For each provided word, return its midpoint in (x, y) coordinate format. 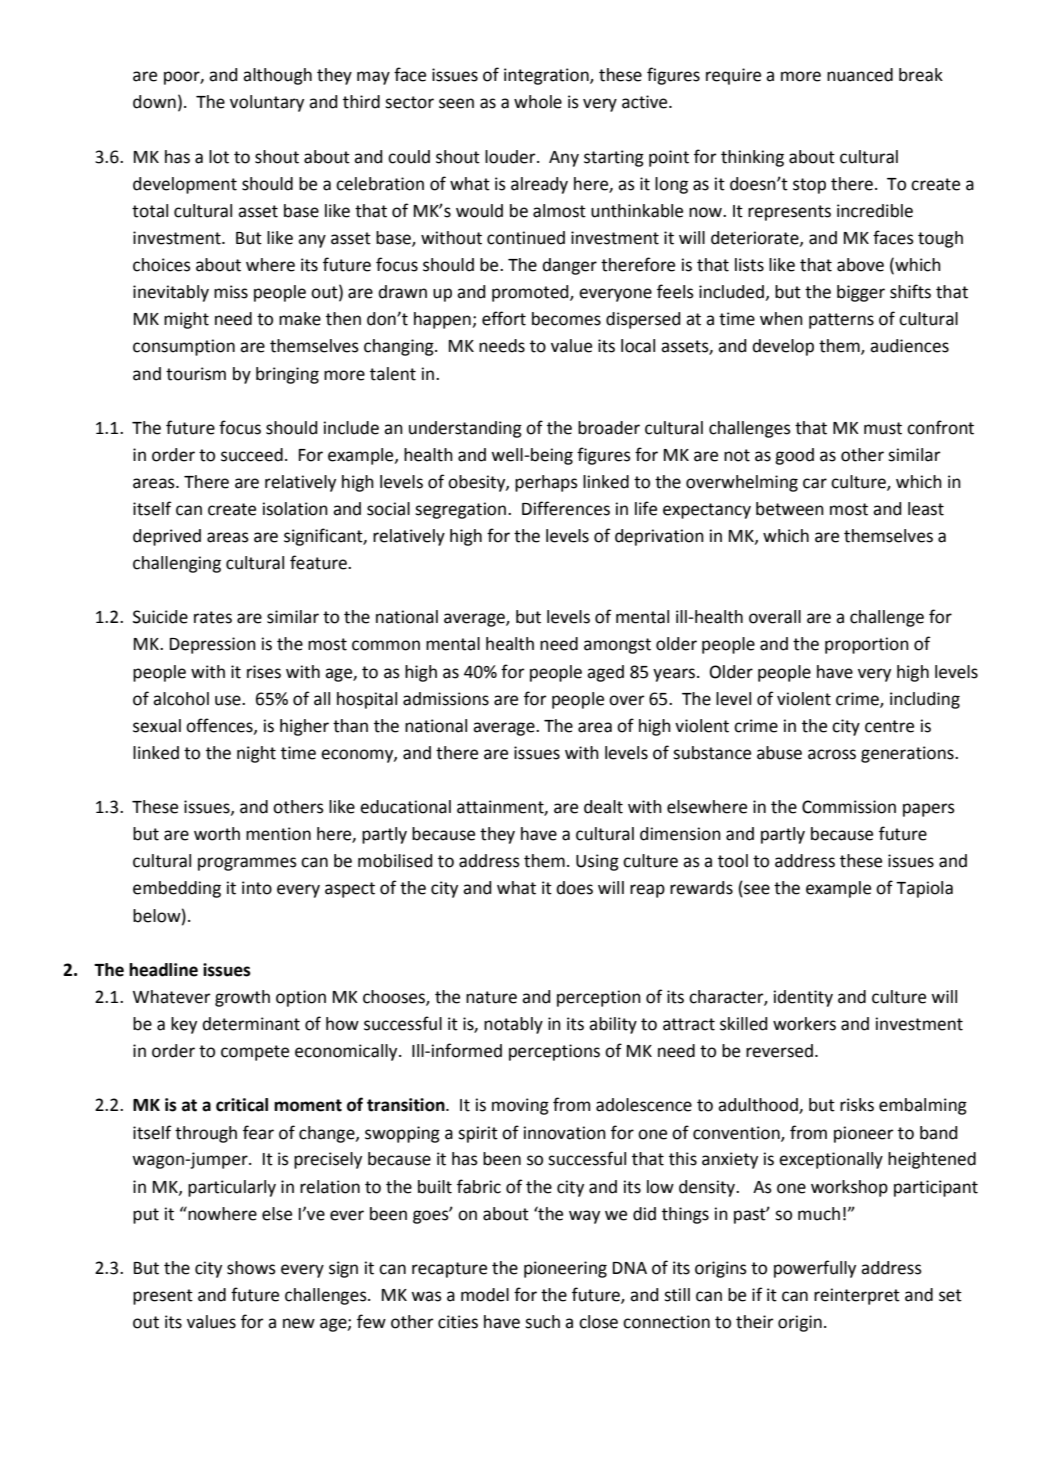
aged (605, 673)
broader (609, 428)
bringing (287, 375)
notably (513, 1025)
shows (251, 1268)
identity (803, 998)
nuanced (860, 75)
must (883, 428)
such (542, 1322)
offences (220, 726)
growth (242, 998)
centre (889, 726)
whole (538, 102)
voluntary (267, 103)
